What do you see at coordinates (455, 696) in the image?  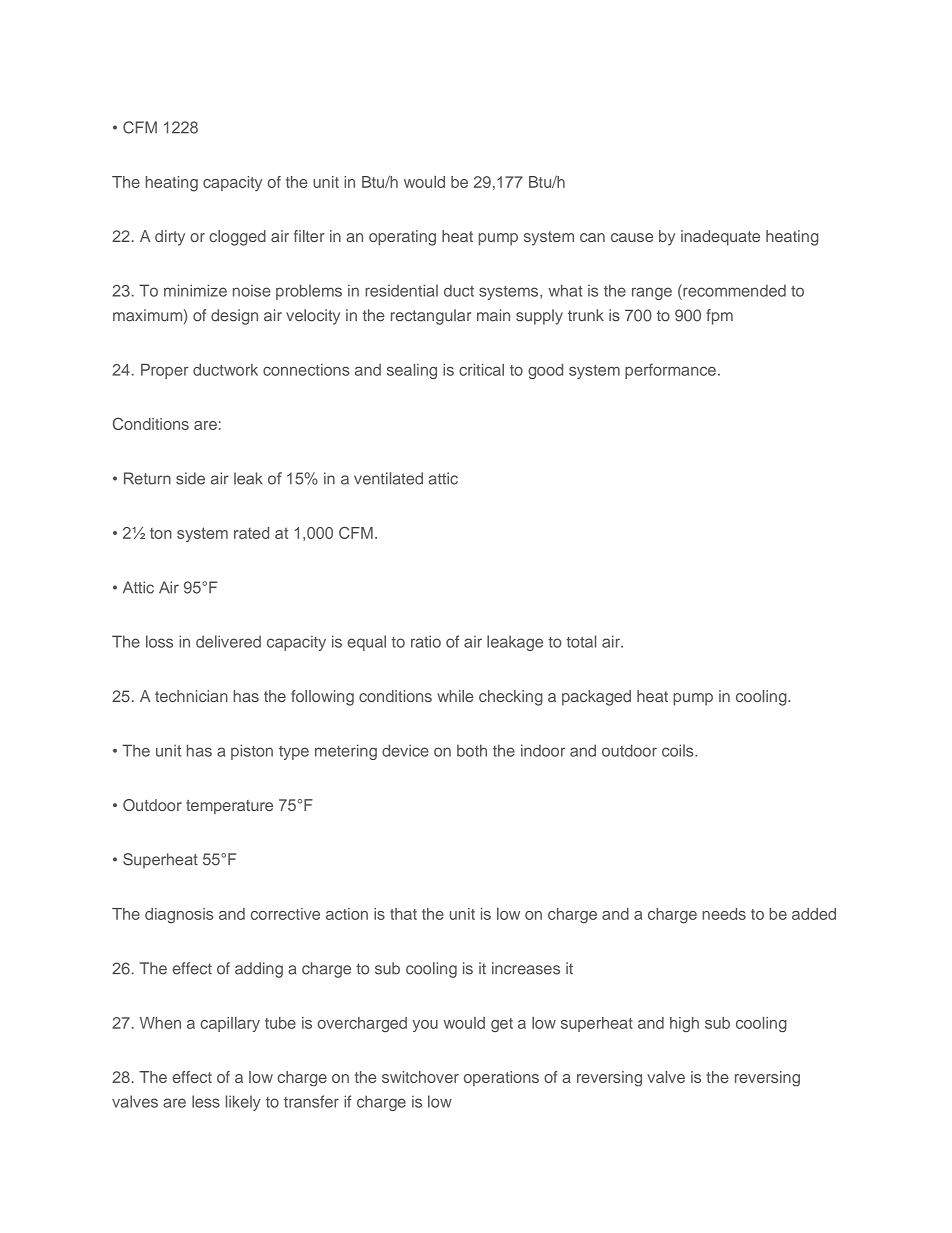 I see `while` at bounding box center [455, 696].
